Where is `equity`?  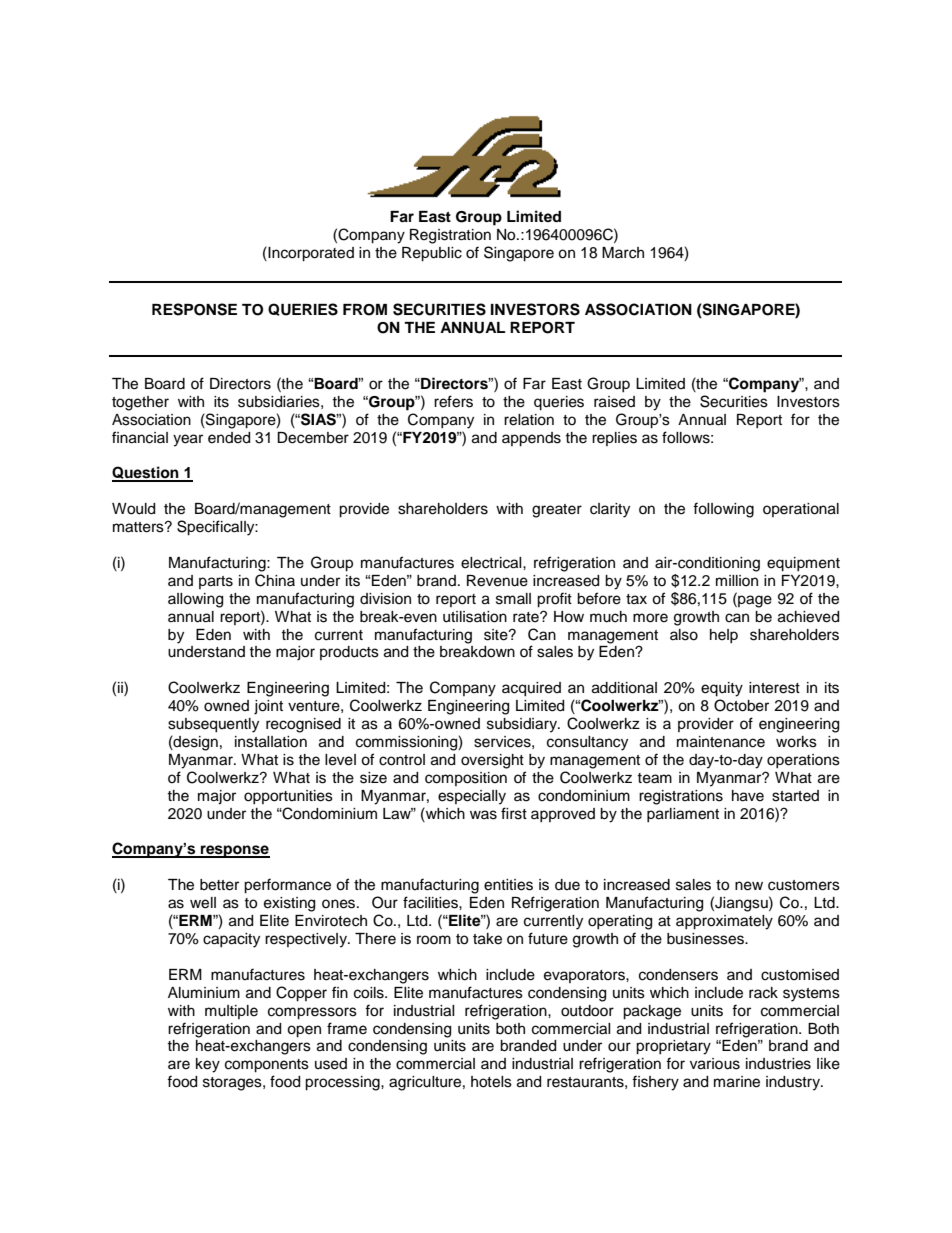
equity is located at coordinates (722, 689).
